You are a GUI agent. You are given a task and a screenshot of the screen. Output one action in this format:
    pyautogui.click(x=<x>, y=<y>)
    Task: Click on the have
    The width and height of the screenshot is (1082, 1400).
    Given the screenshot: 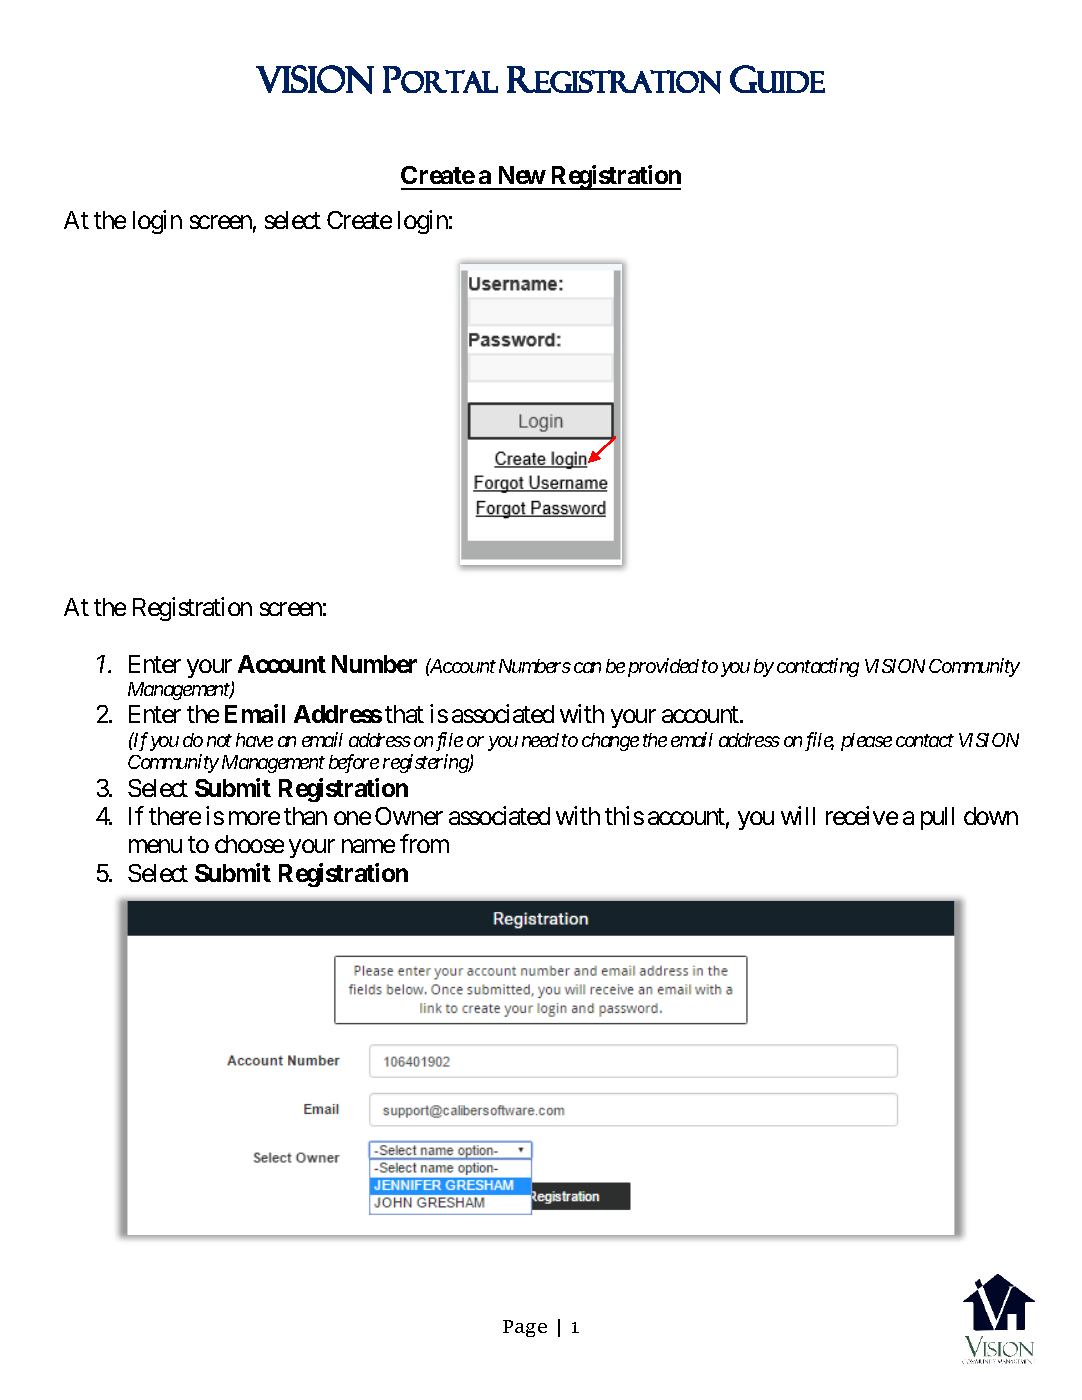 What is the action you would take?
    pyautogui.click(x=254, y=740)
